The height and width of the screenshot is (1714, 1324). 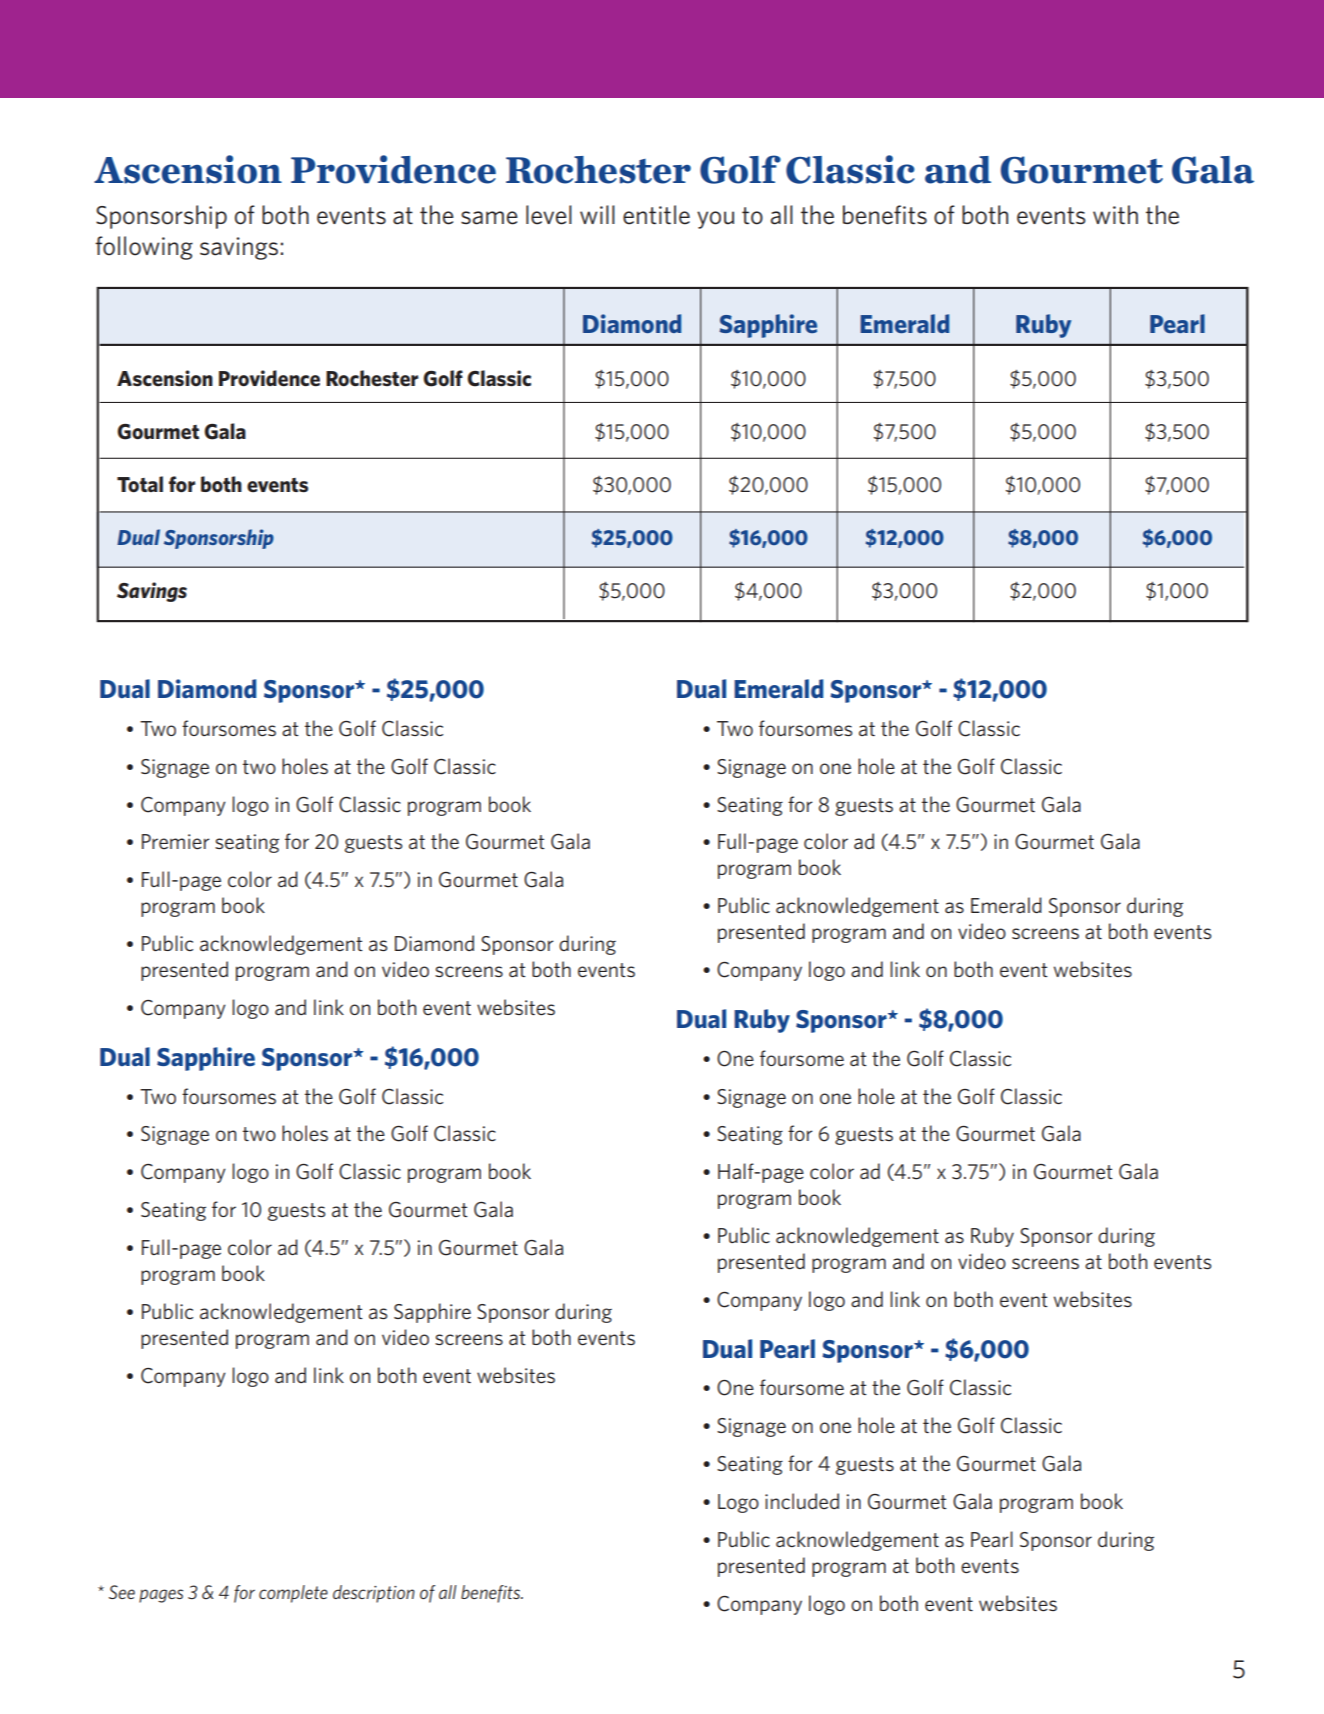 I want to click on Total, so click(x=140, y=484).
